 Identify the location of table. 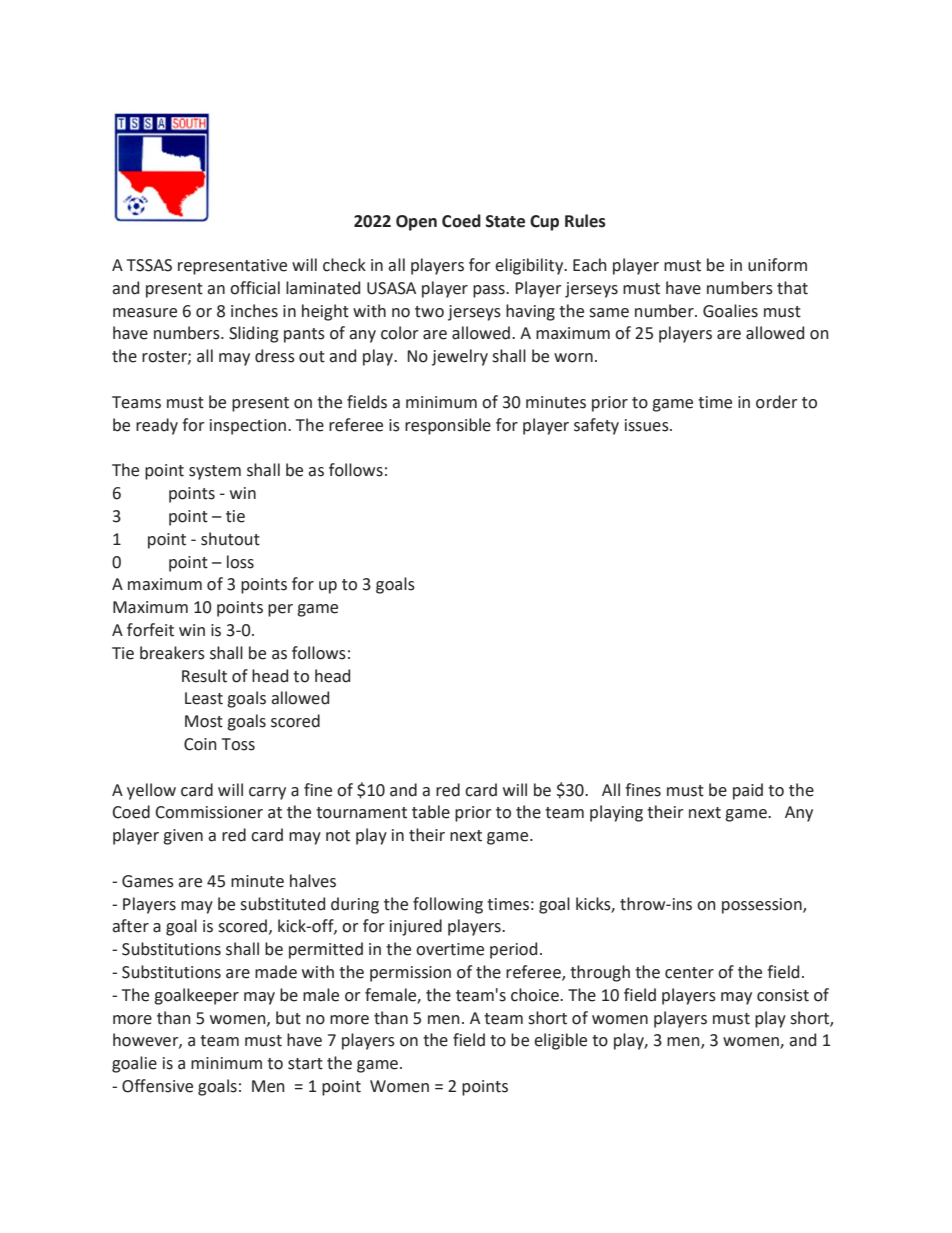
(431, 812).
